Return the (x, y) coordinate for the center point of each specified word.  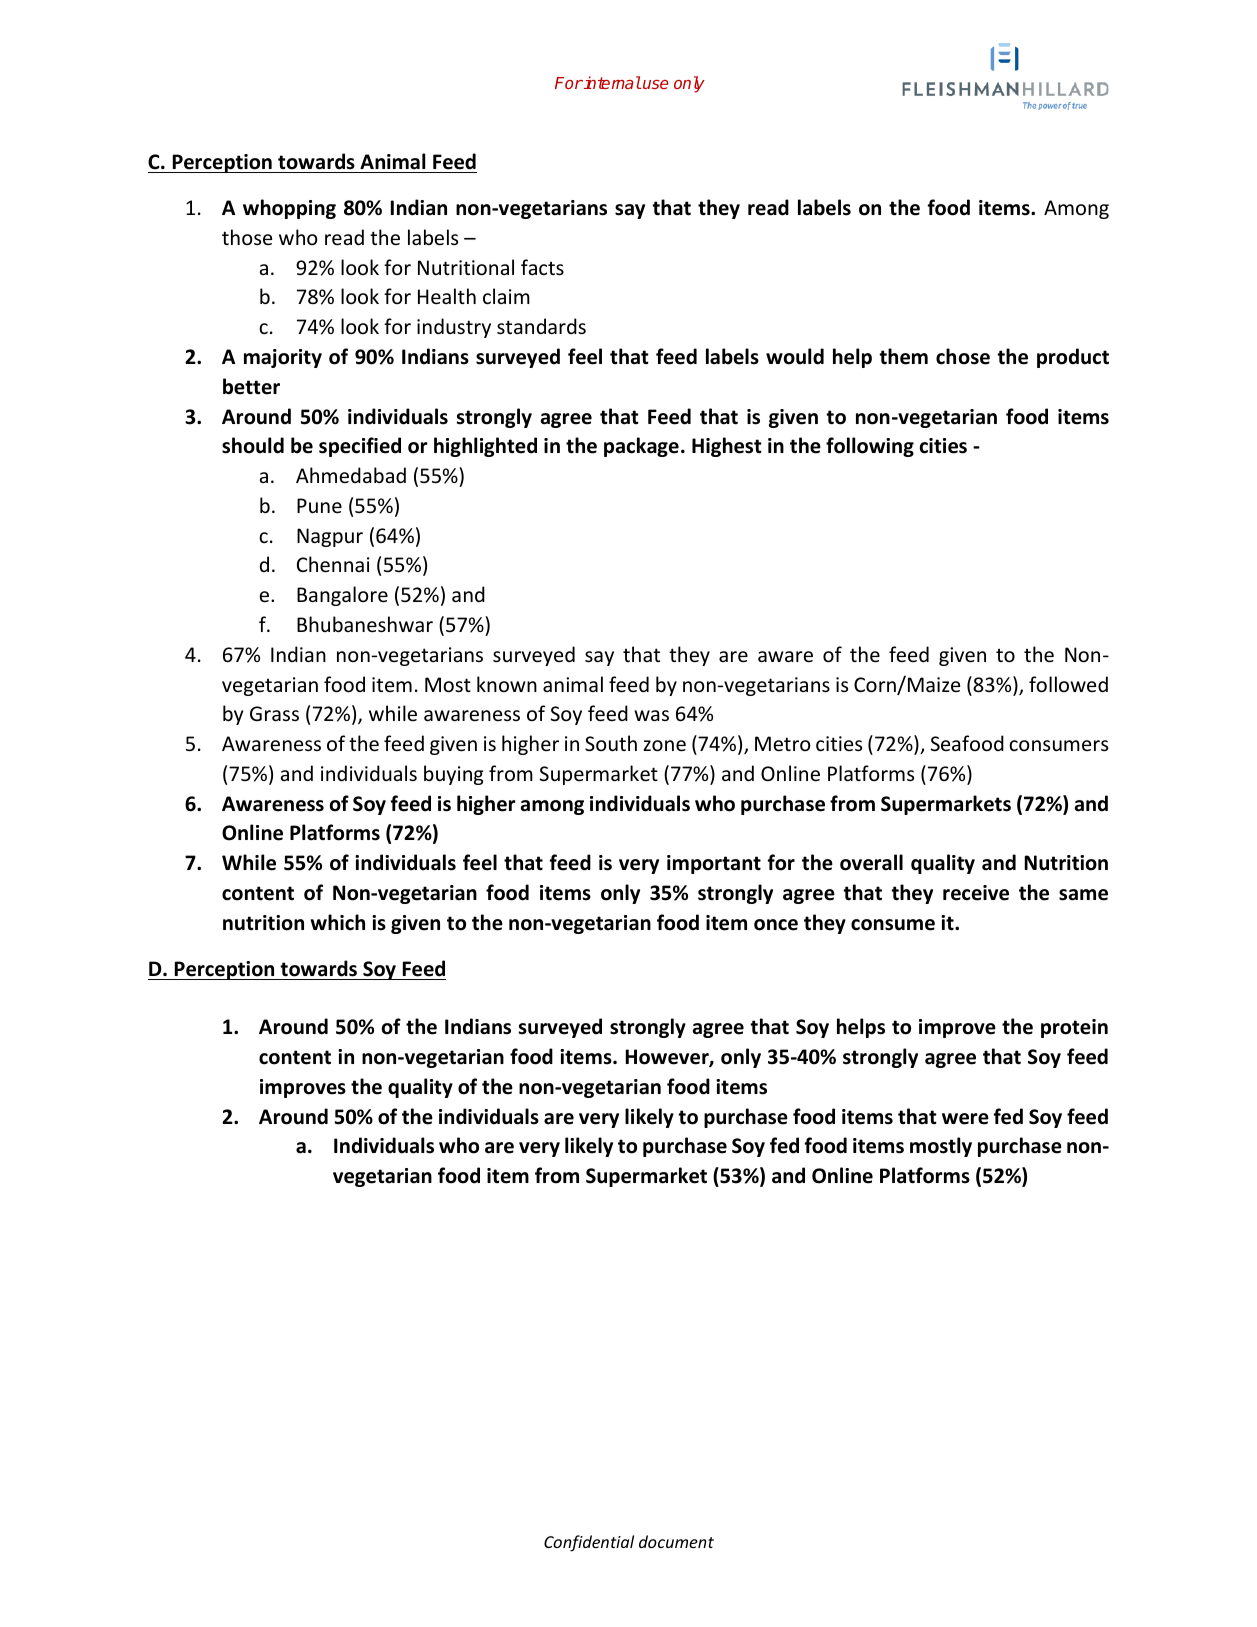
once (776, 925)
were (965, 1119)
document (676, 1541)
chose (963, 356)
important (714, 864)
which (337, 922)
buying (453, 775)
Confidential (589, 1543)
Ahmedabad (351, 475)
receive (976, 893)
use (656, 84)
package (641, 447)
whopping (289, 209)
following (870, 447)
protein (1074, 1028)
